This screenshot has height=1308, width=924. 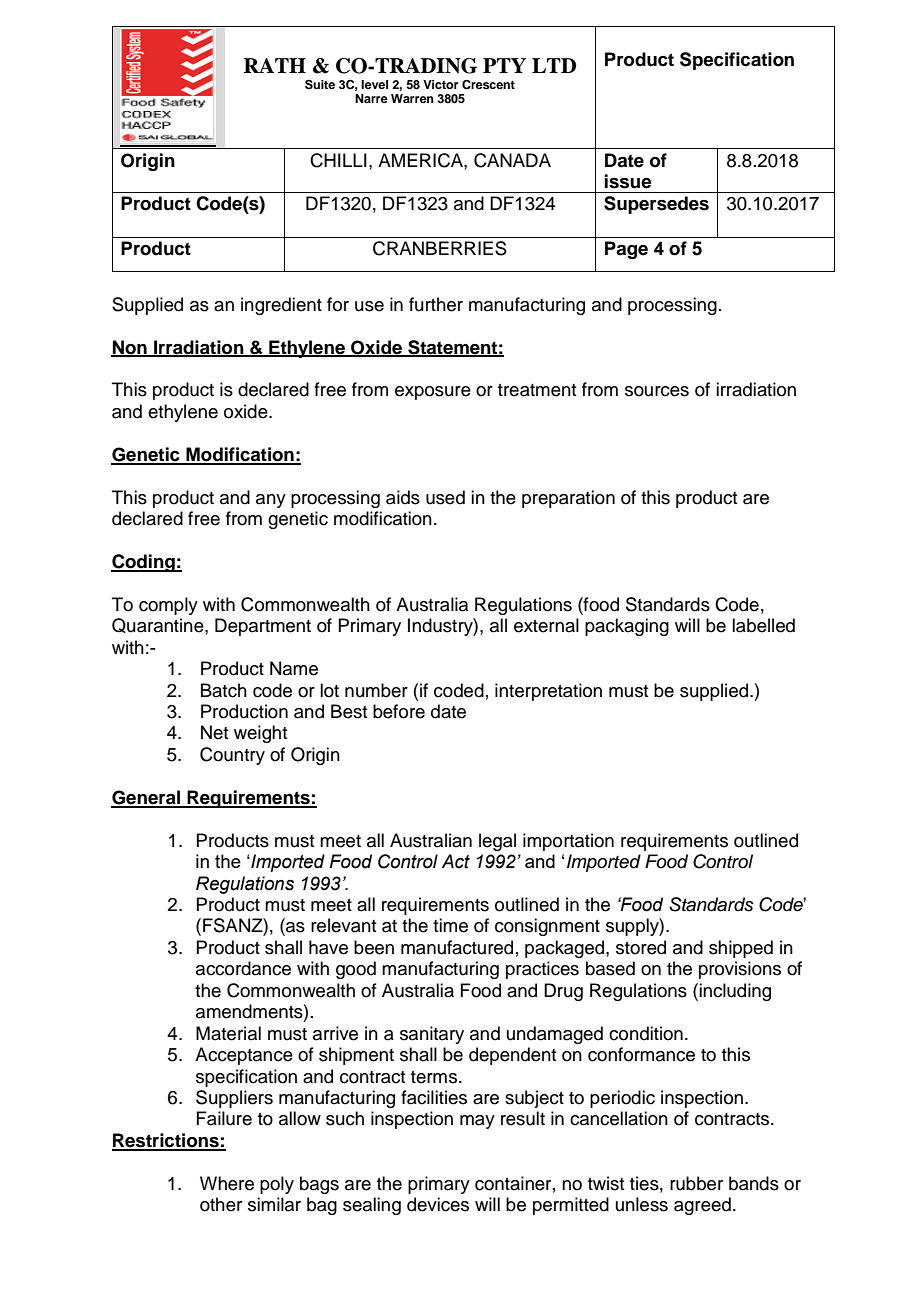 What do you see at coordinates (159, 626) in the screenshot?
I see `Quarantine` at bounding box center [159, 626].
